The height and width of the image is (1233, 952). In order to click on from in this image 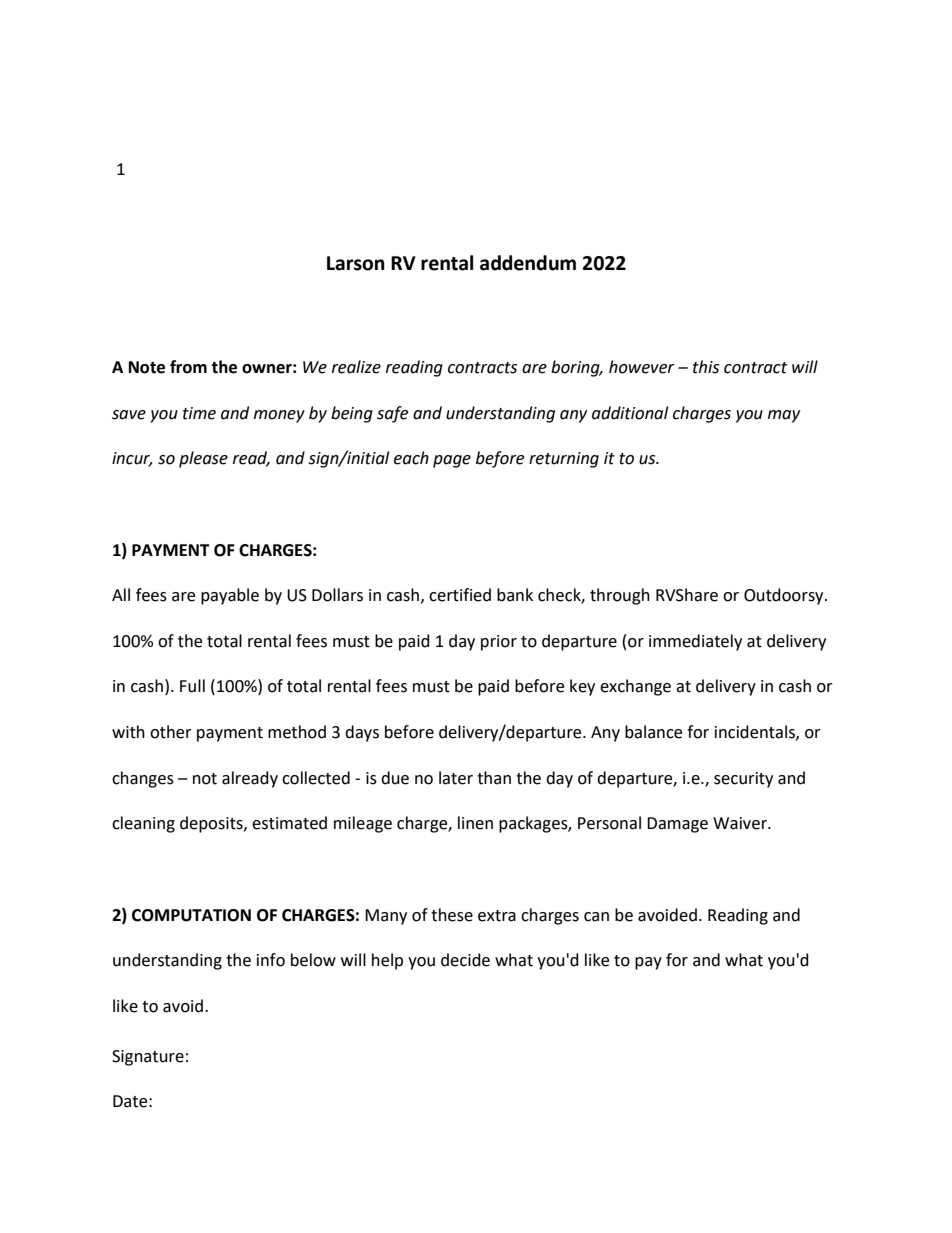, I will do `click(188, 367)`.
